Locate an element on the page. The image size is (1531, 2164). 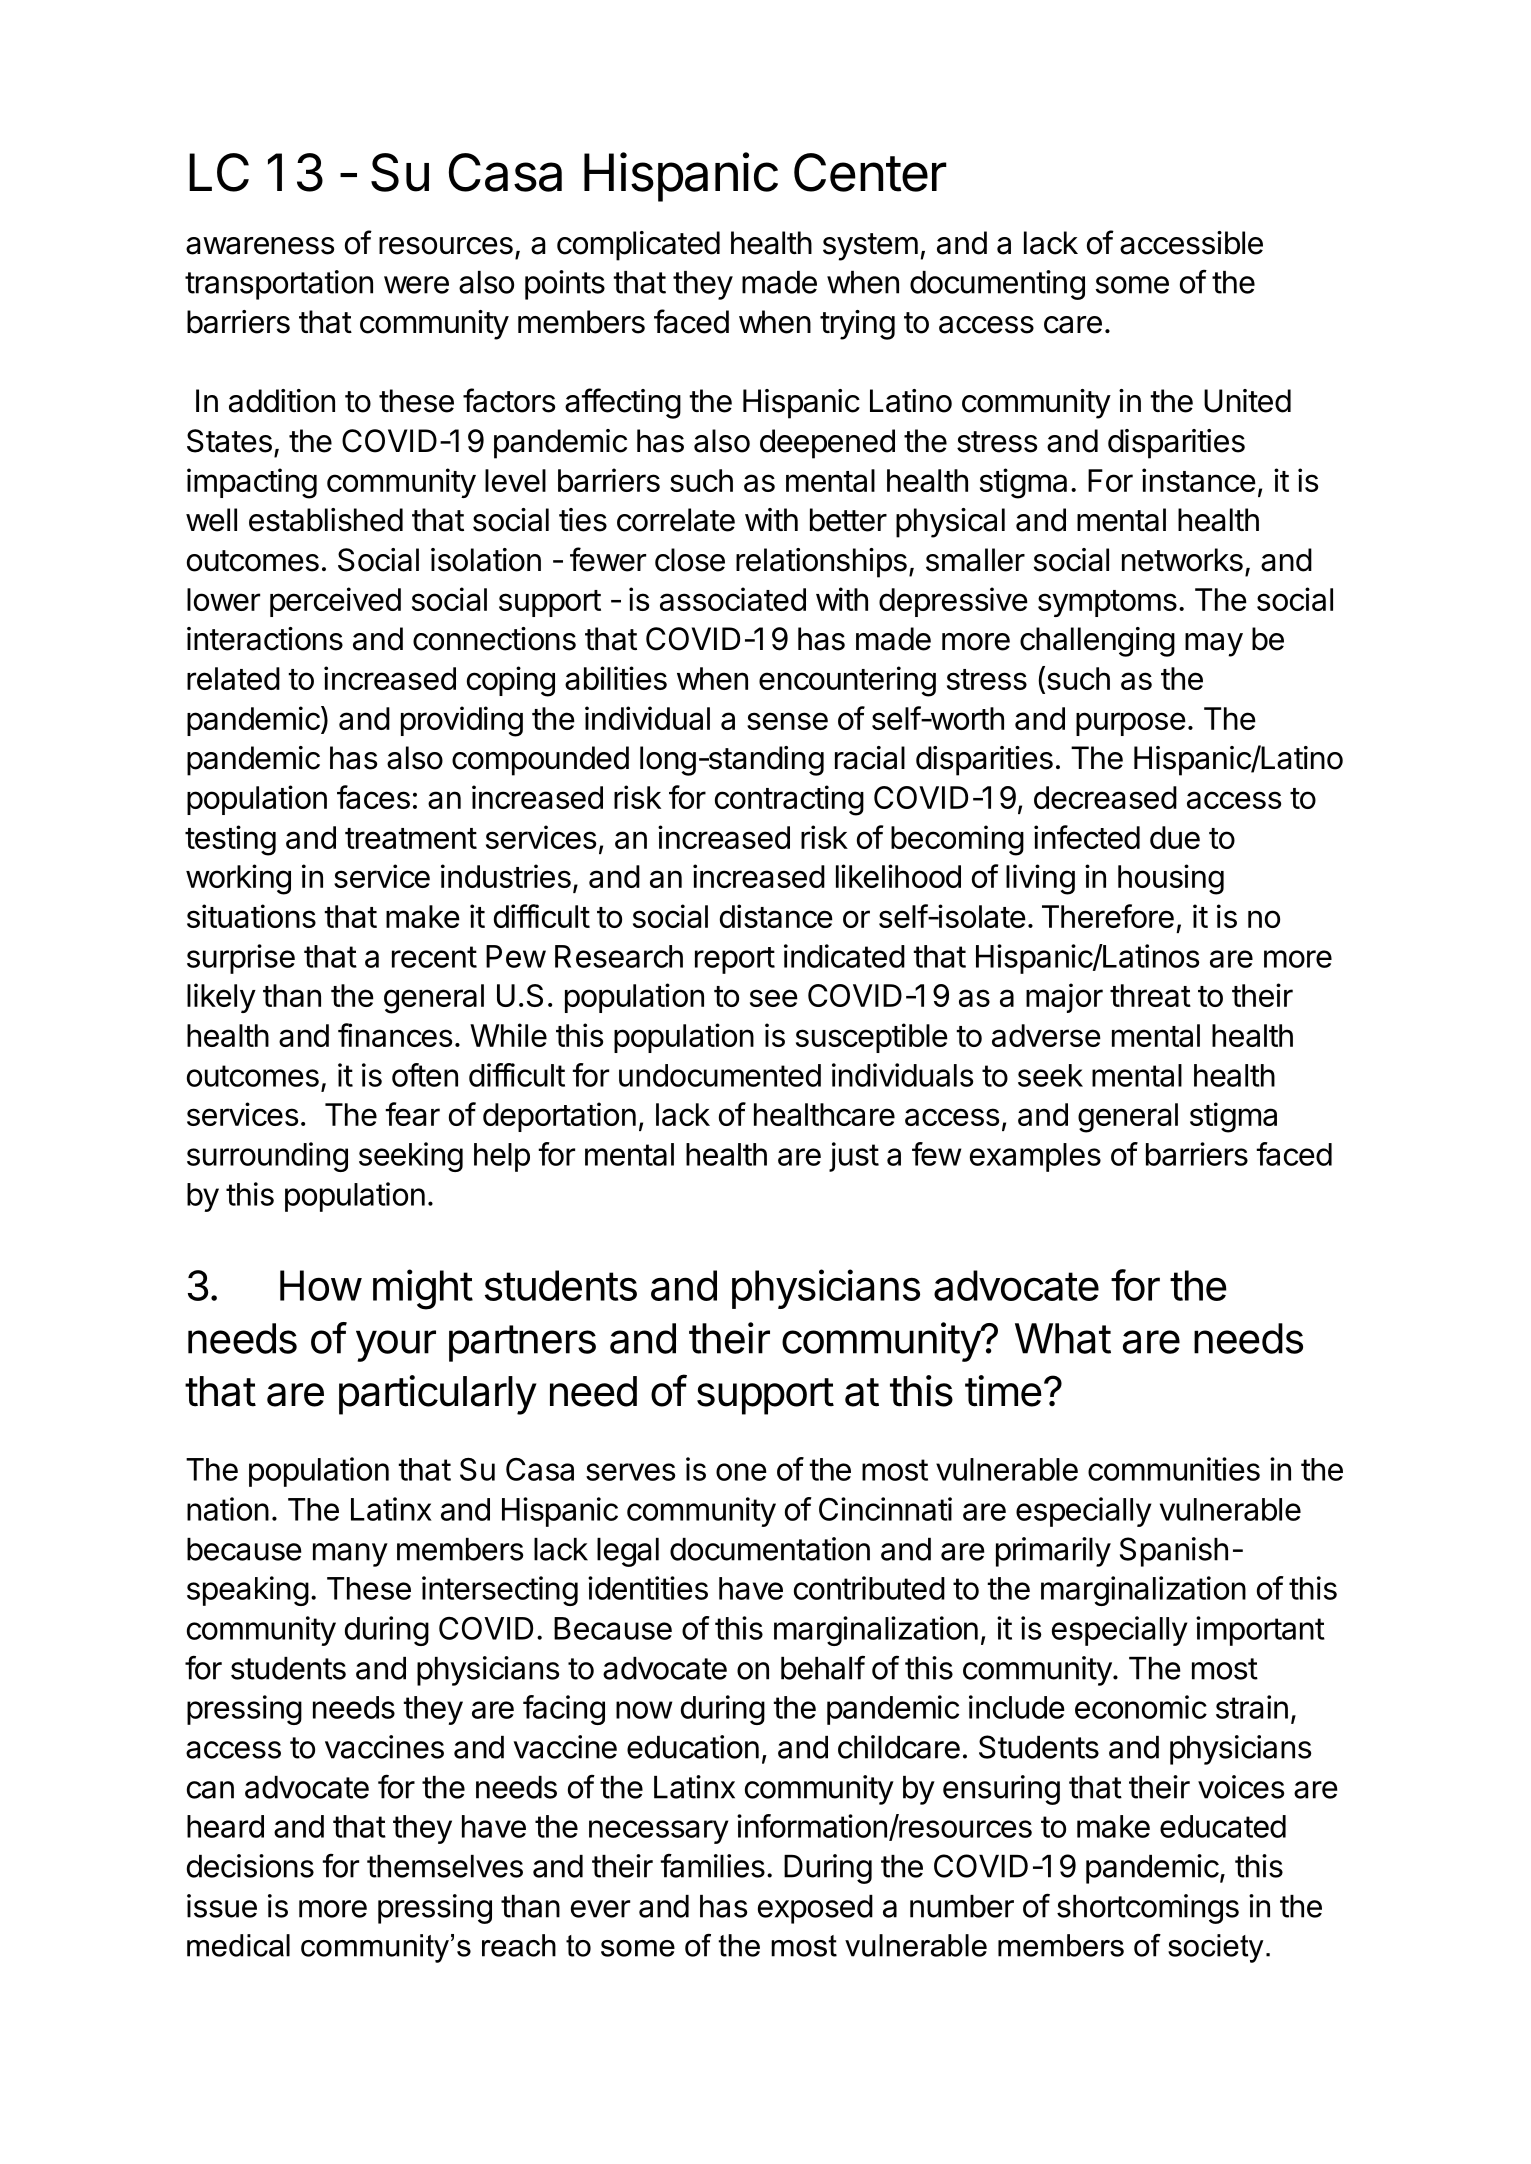
awareness is located at coordinates (260, 246).
